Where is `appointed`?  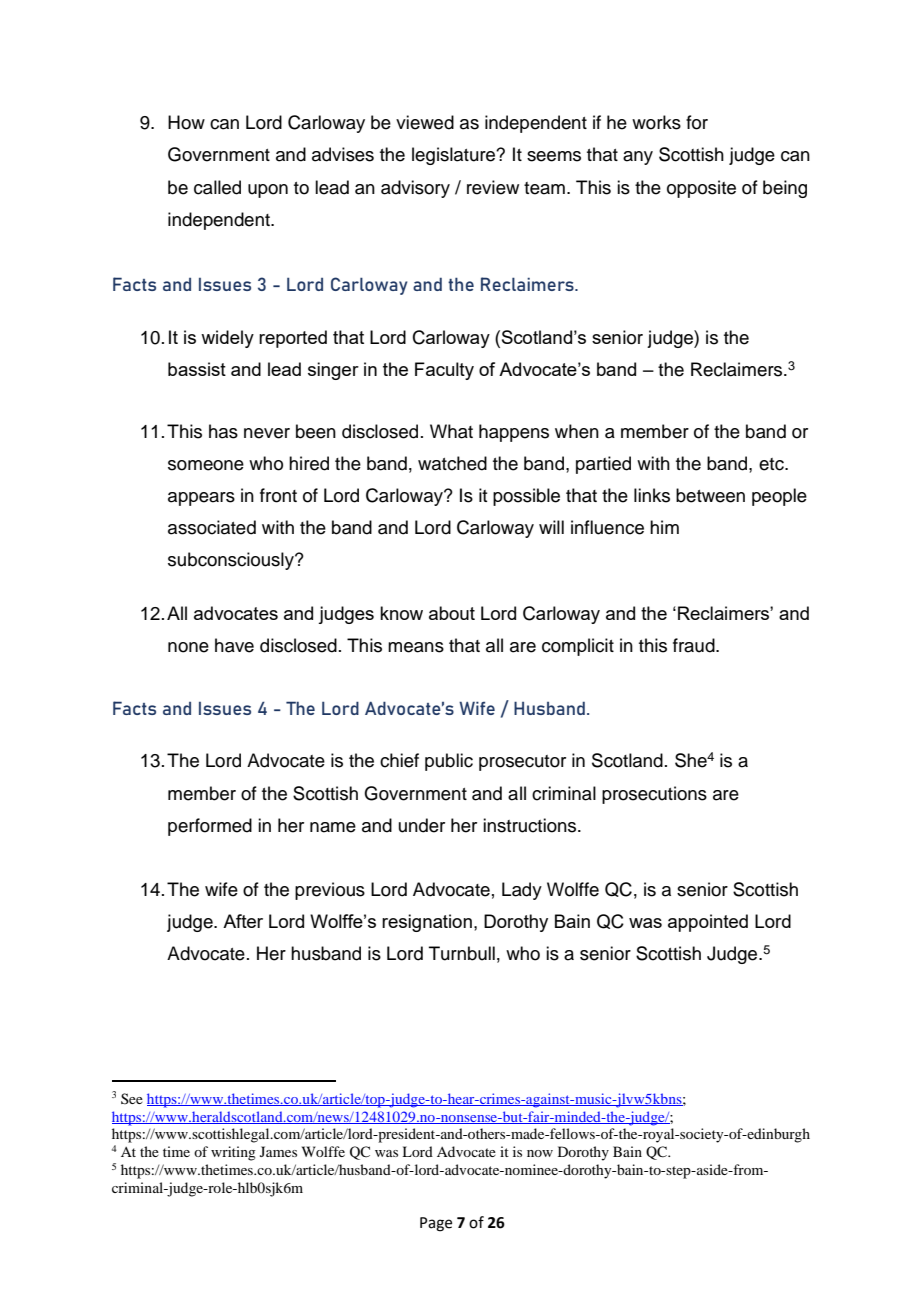 appointed is located at coordinates (708, 923).
